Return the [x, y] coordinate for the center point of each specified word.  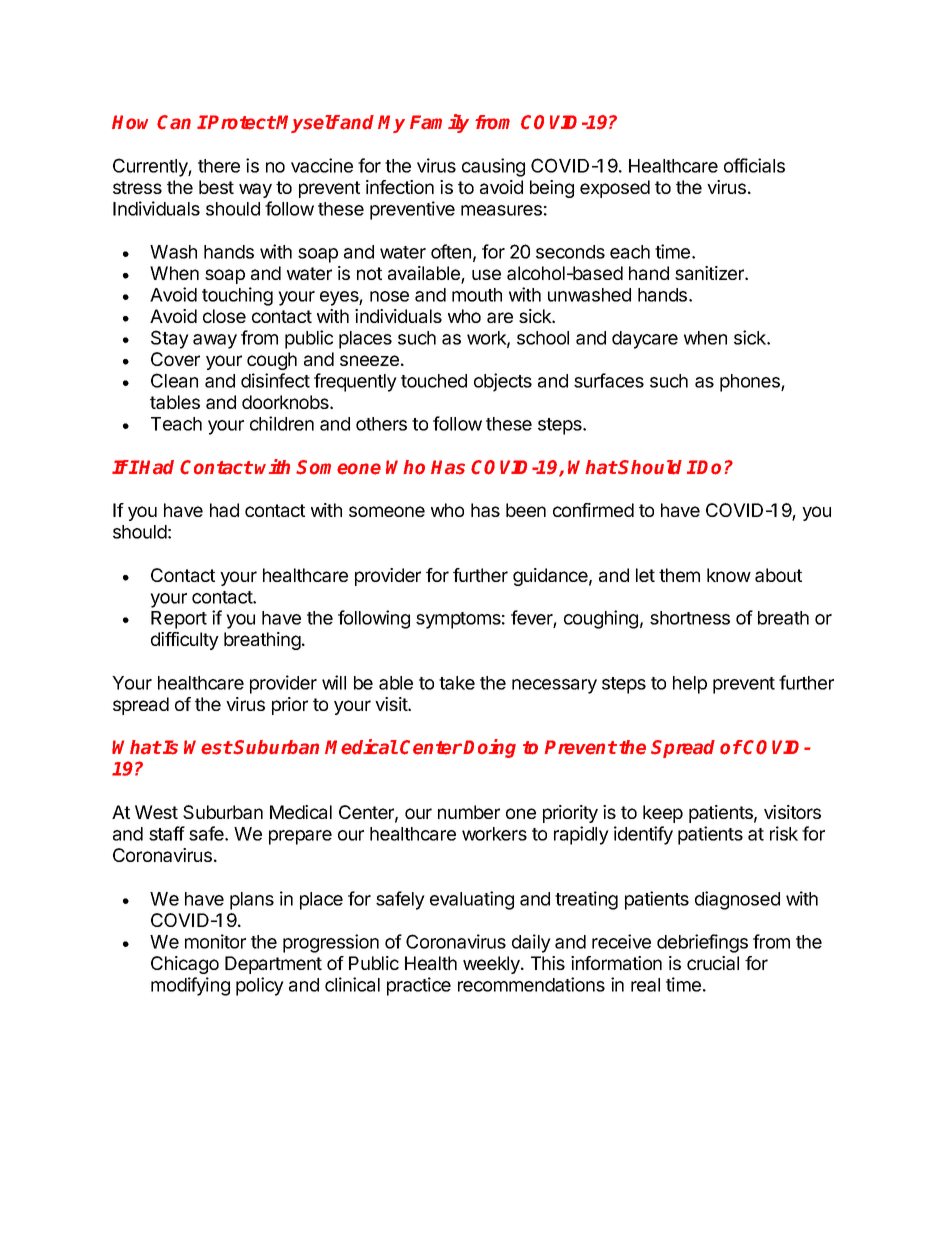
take [457, 683]
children [282, 423]
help [690, 685]
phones [751, 383]
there [219, 166]
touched [434, 381]
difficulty [185, 641]
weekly [492, 965]
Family [439, 123]
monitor [215, 941]
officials [754, 165]
